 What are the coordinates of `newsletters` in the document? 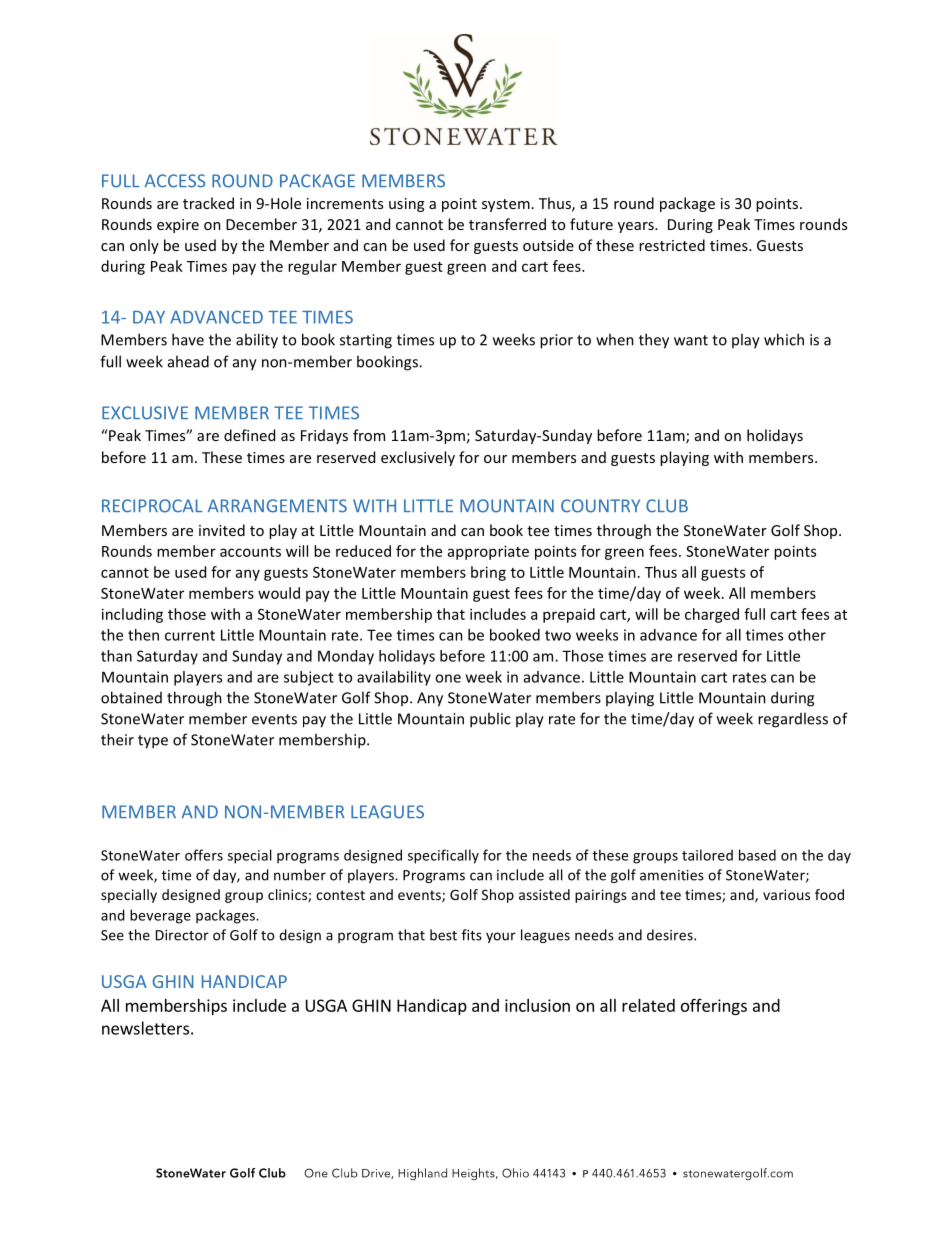 It's located at (145, 1028).
